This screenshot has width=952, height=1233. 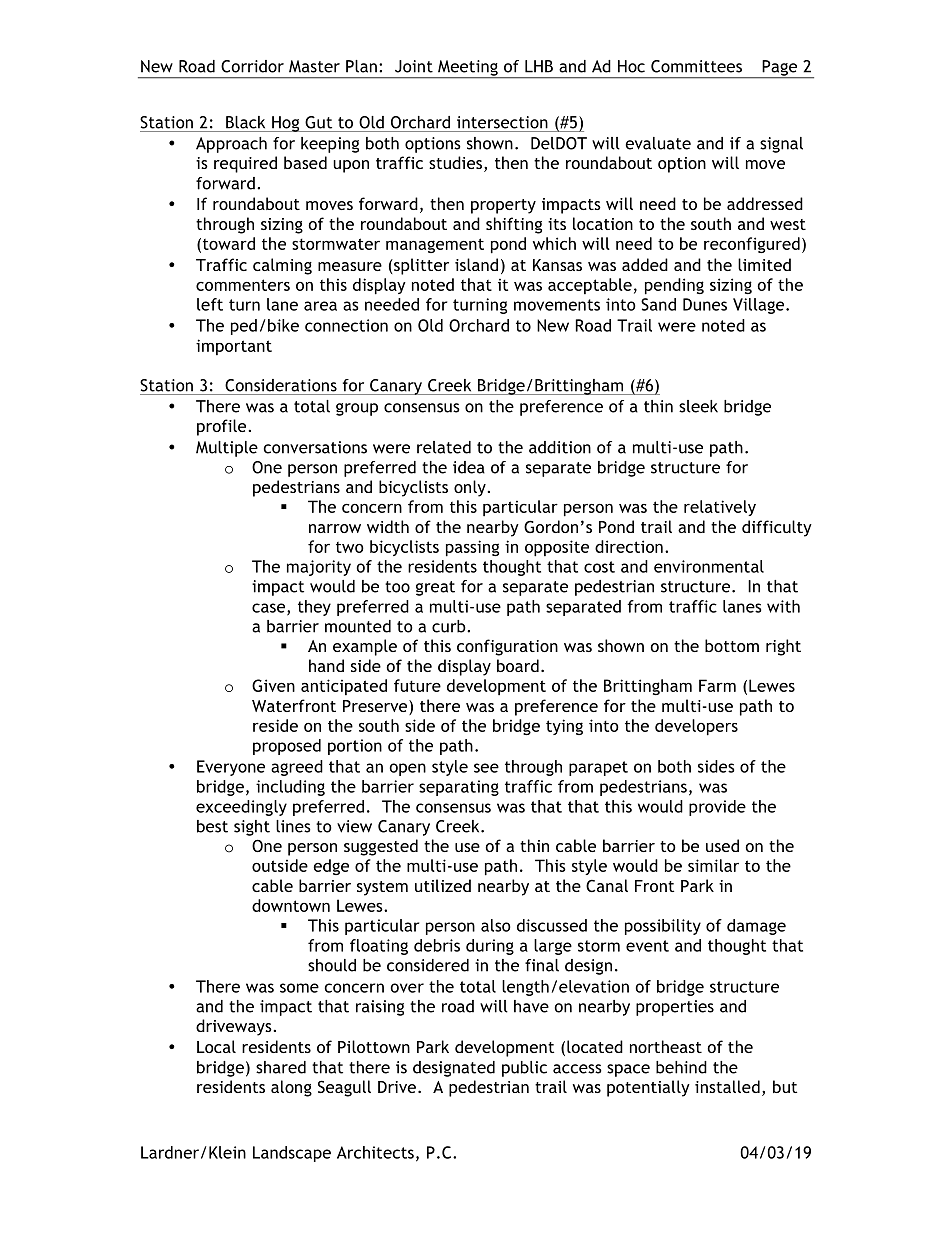 I want to click on Committees, so click(x=696, y=66).
